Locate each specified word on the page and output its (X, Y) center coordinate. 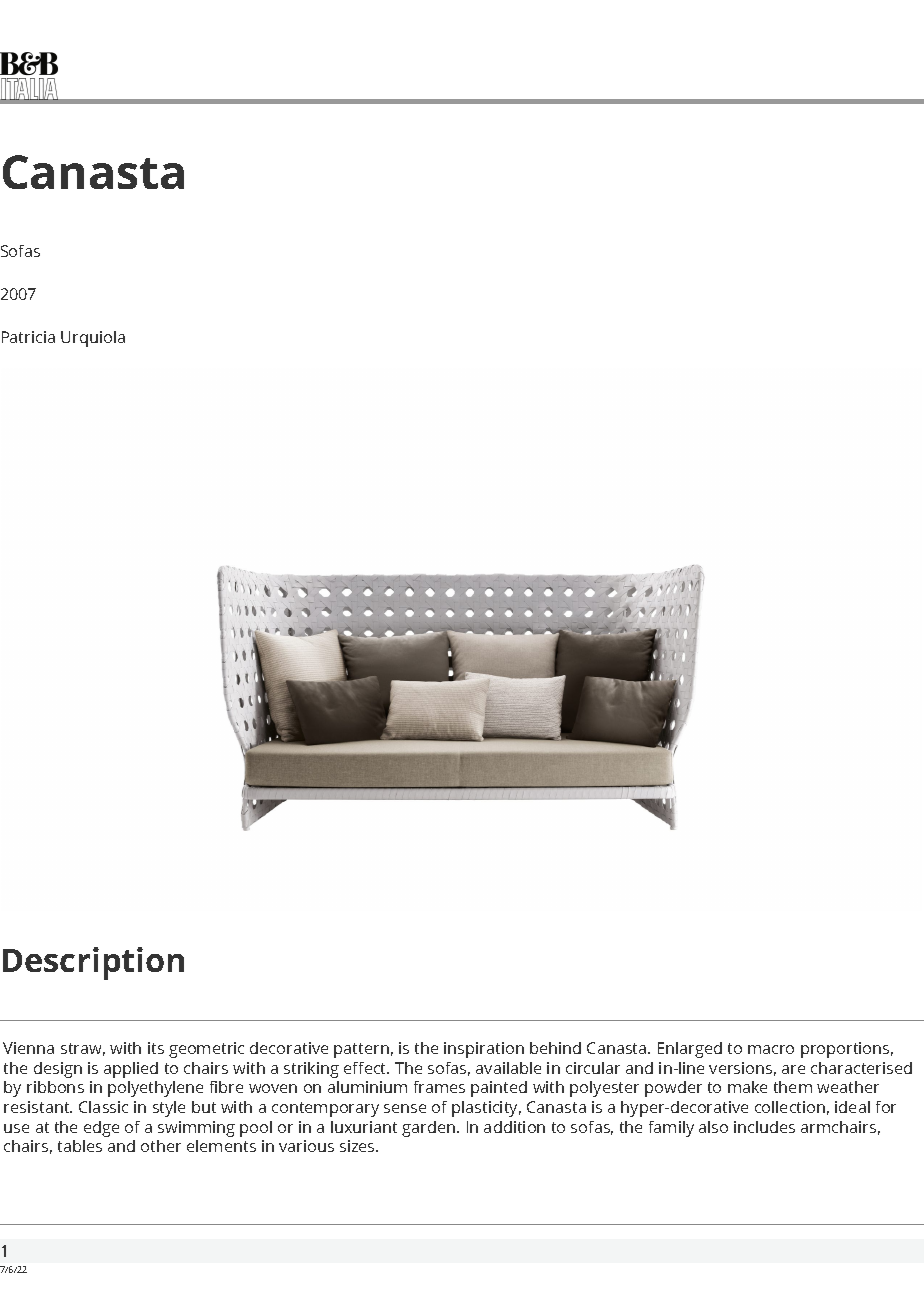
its (156, 1048)
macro (771, 1049)
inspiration (484, 1050)
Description (93, 963)
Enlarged (690, 1050)
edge (101, 1129)
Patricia (28, 337)
